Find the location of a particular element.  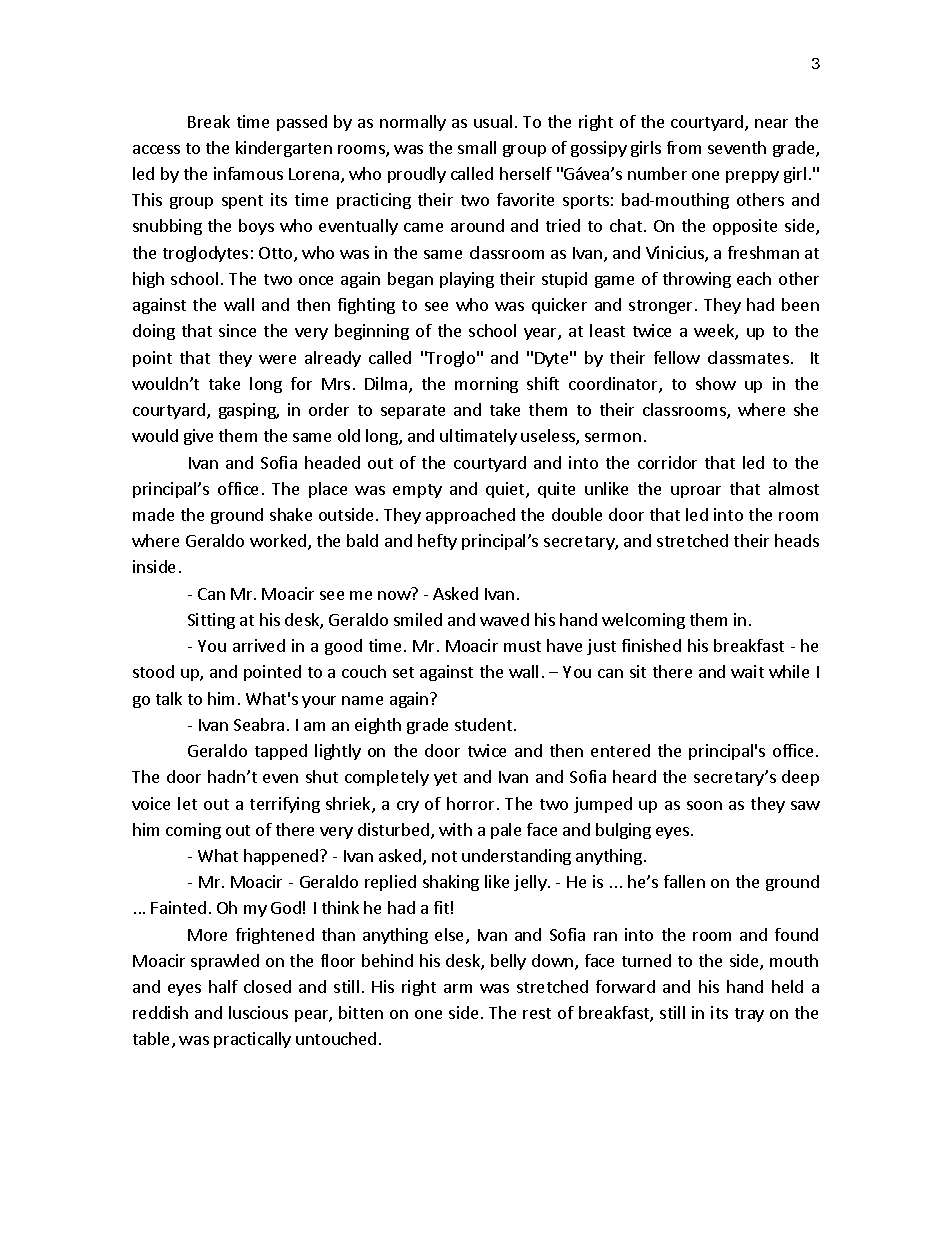

horror is located at coordinates (470, 803).
